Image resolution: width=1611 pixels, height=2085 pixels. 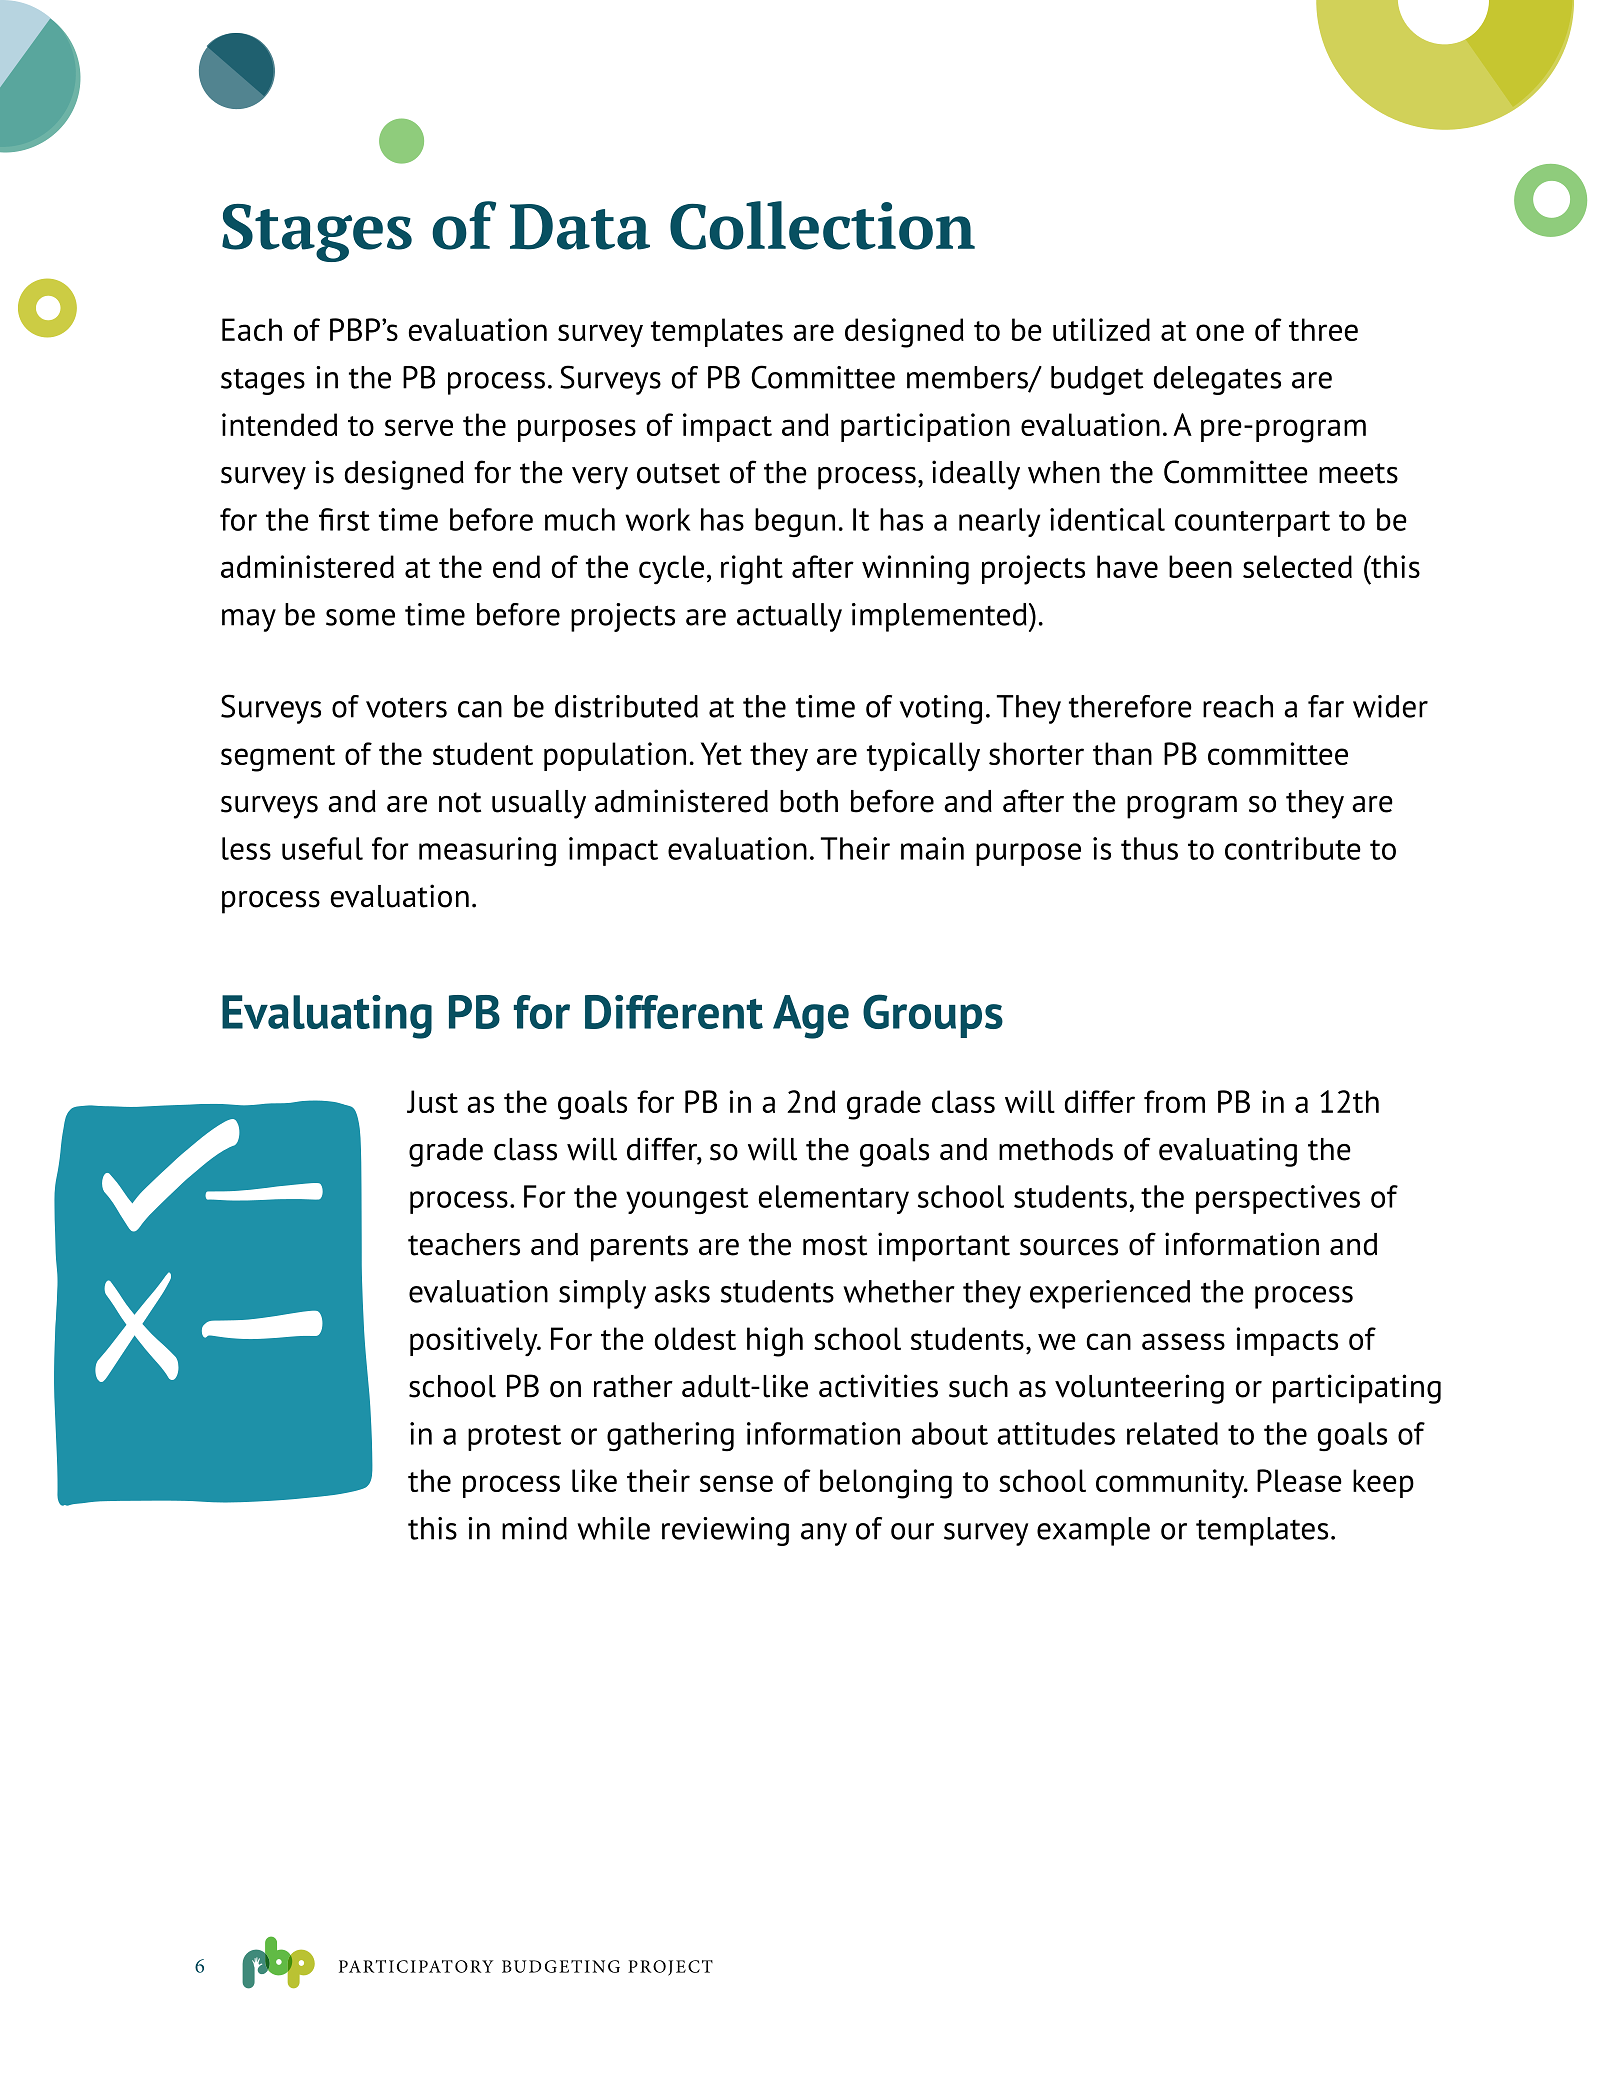 I want to click on one, so click(x=1220, y=332).
